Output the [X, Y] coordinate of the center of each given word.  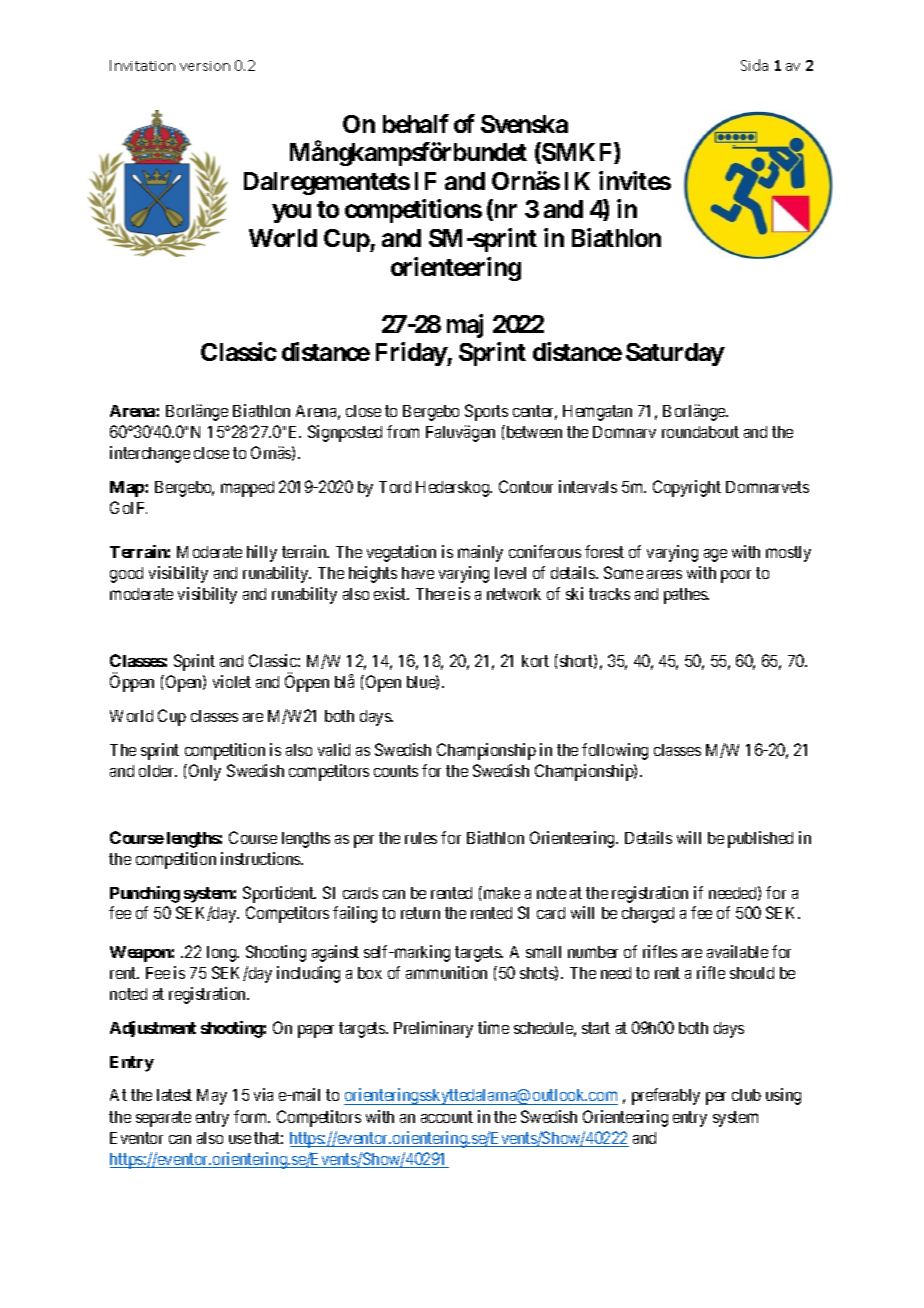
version [205, 66]
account [447, 1117]
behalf [416, 123]
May [212, 1097]
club [746, 1095]
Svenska [524, 124]
